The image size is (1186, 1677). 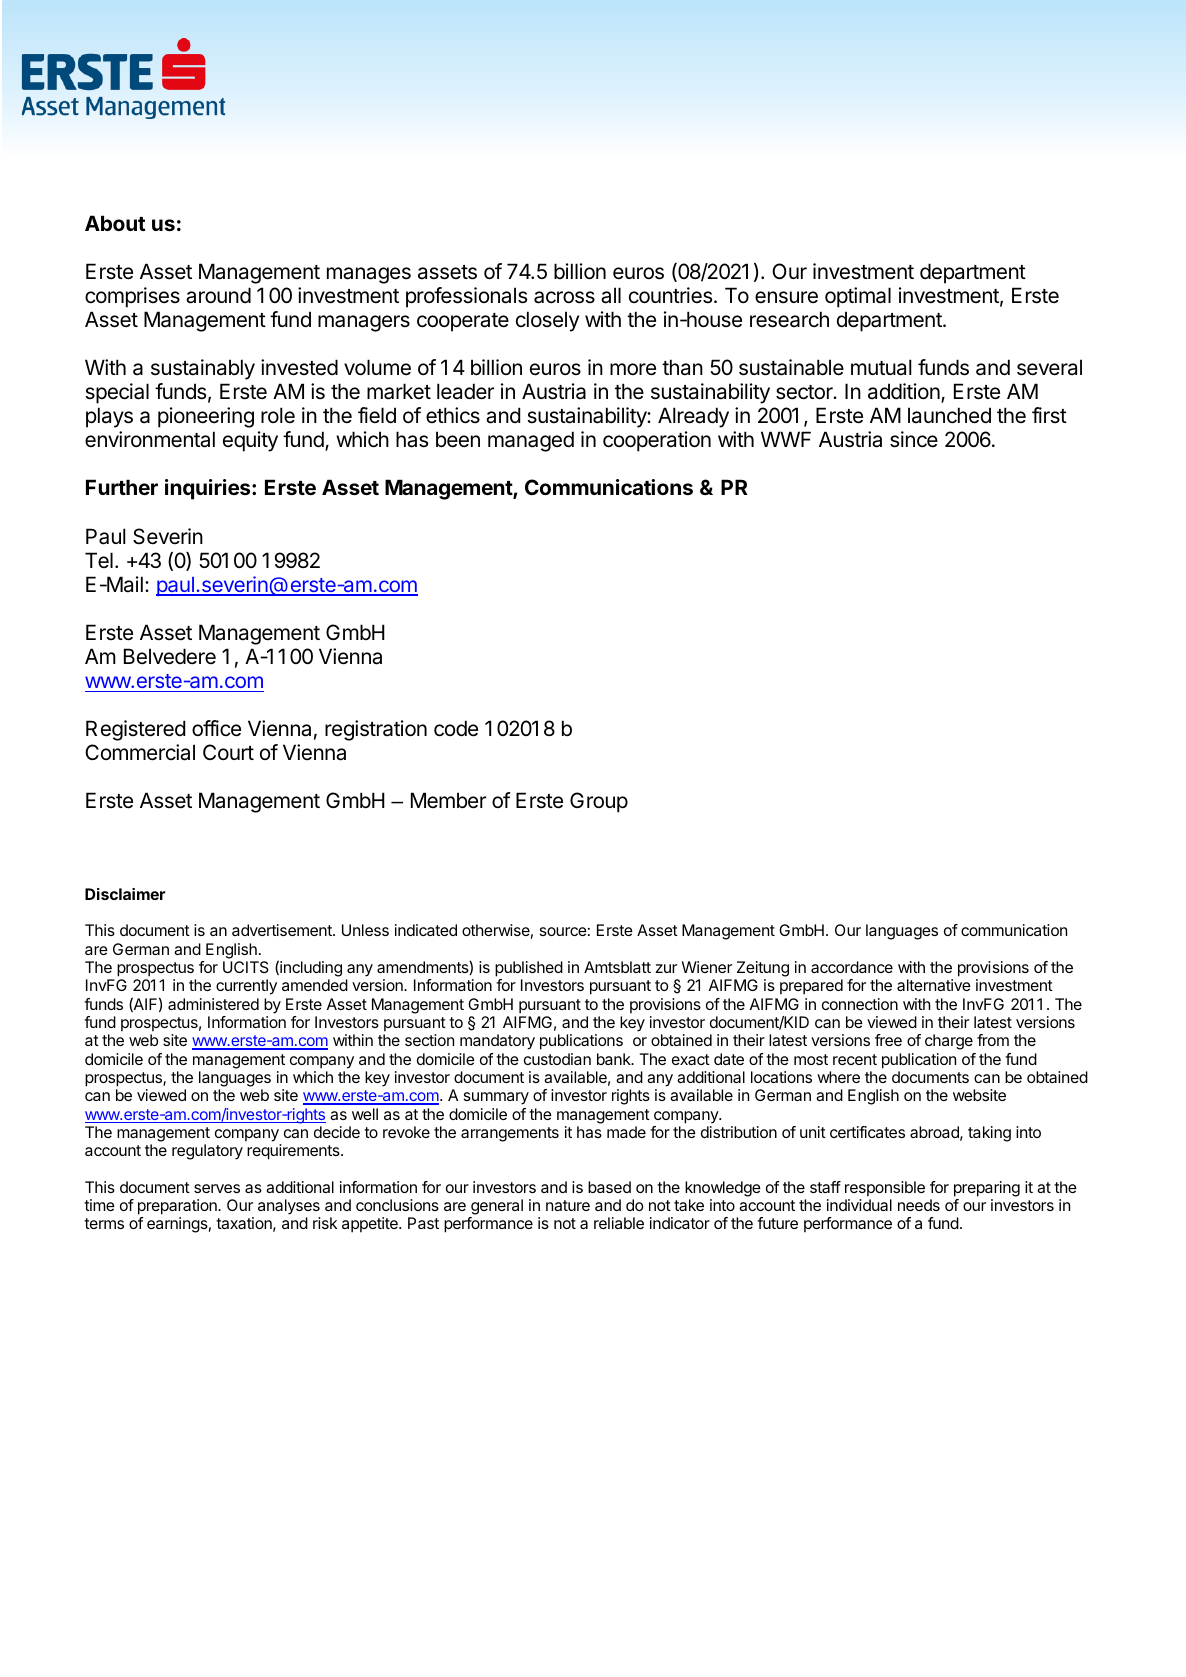 What do you see at coordinates (914, 439) in the screenshot?
I see `since` at bounding box center [914, 439].
